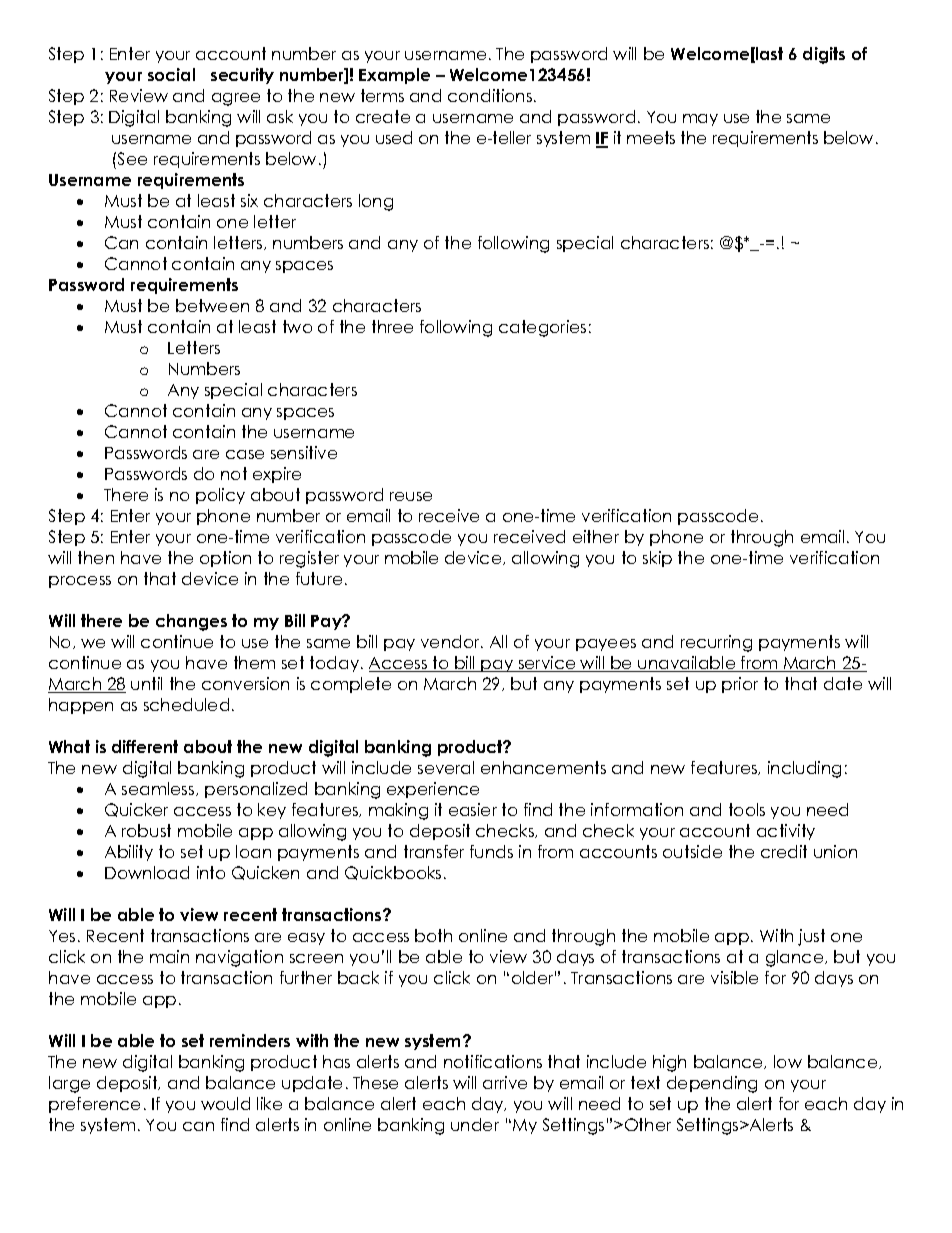 This document has width=952, height=1233. What do you see at coordinates (716, 643) in the document?
I see `recurring` at bounding box center [716, 643].
